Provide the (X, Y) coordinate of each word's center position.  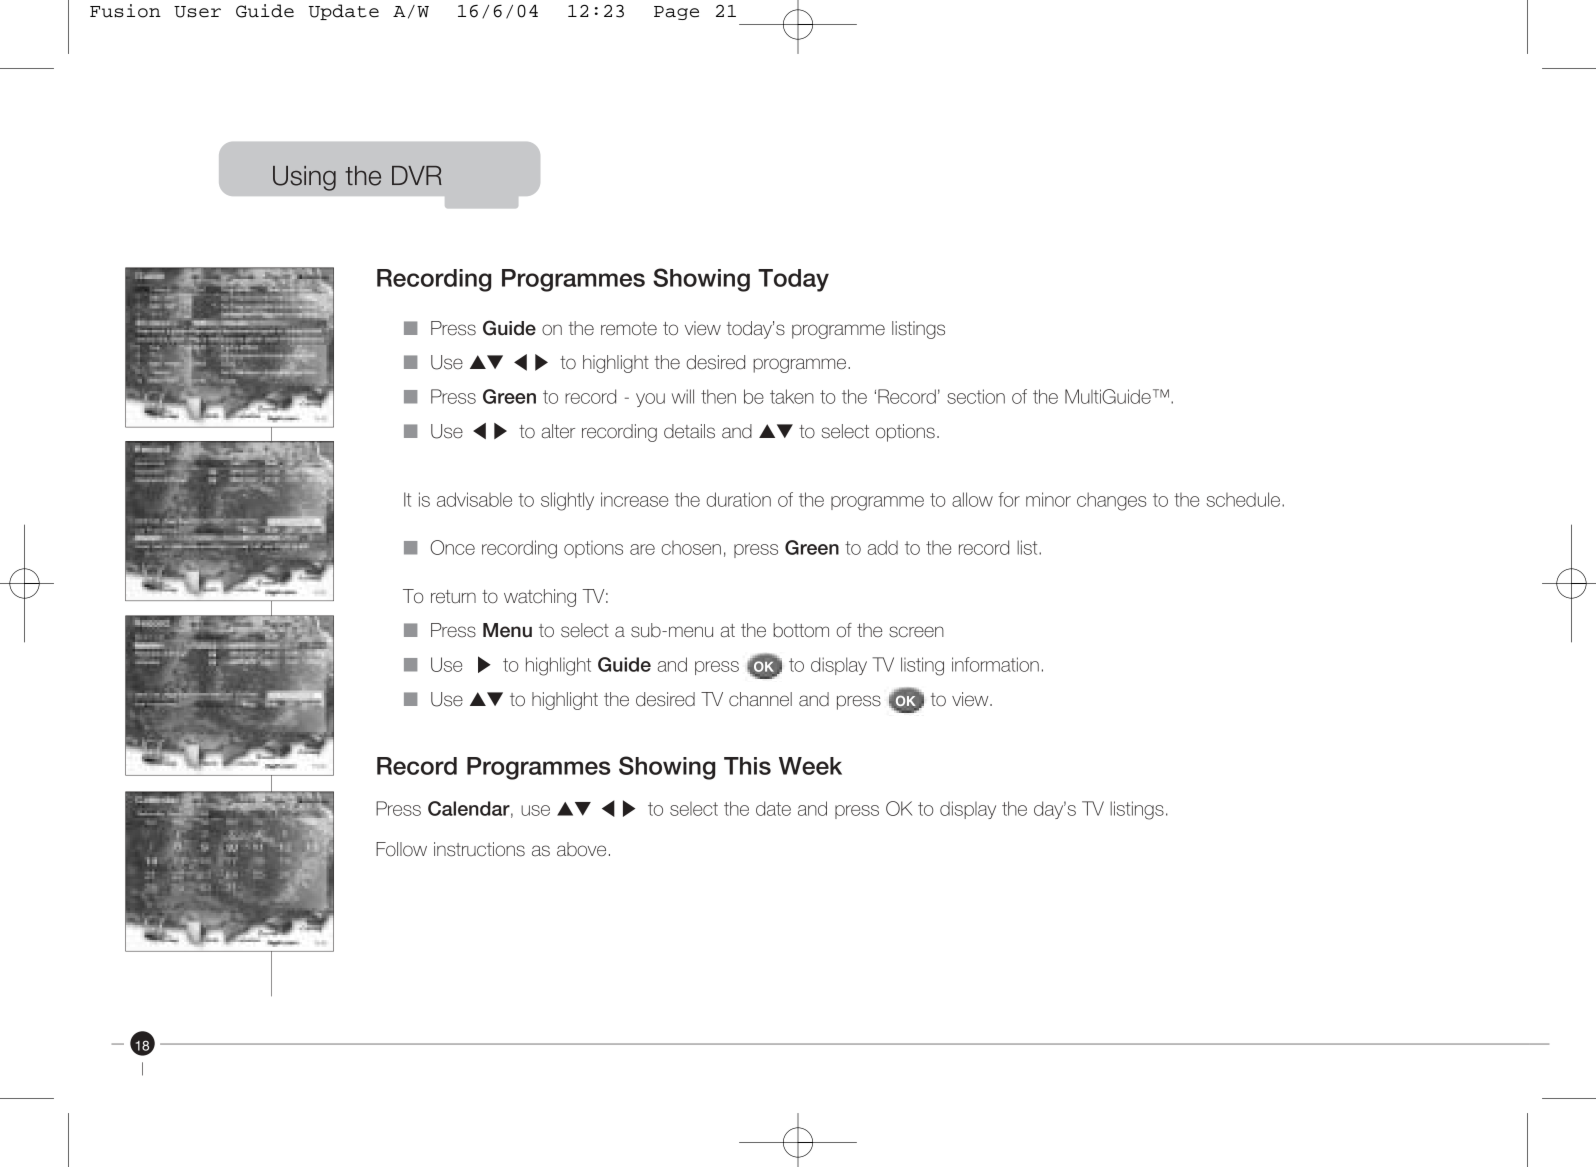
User (197, 12)
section (976, 396)
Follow (401, 849)
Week (810, 766)
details (689, 431)
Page (676, 13)
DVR (417, 175)
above (581, 849)
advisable (474, 499)
